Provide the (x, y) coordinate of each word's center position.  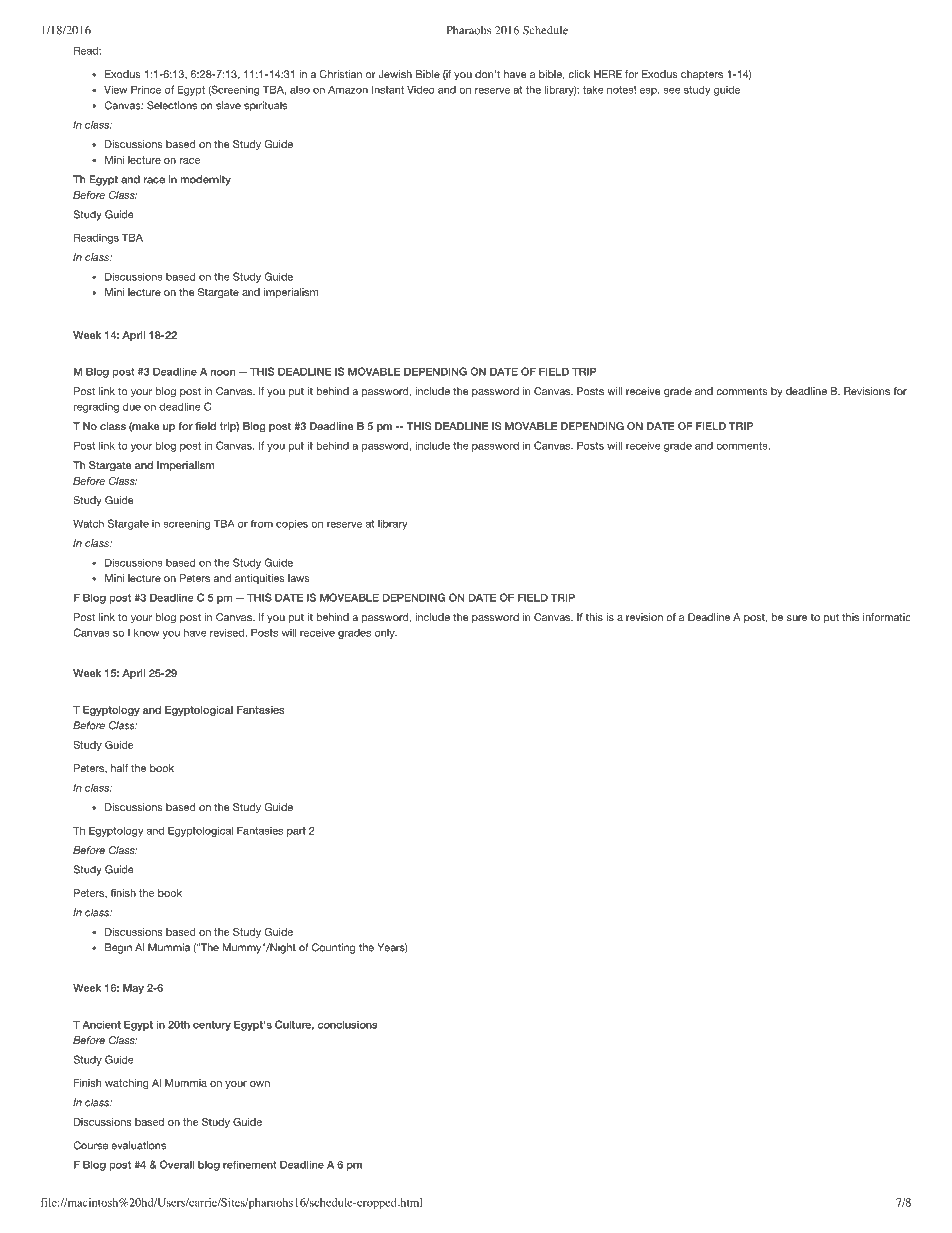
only (386, 634)
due (132, 406)
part (296, 832)
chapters (702, 75)
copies (292, 524)
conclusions (348, 1024)
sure (797, 618)
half (119, 768)
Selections (172, 105)
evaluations (138, 1145)
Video (421, 89)
